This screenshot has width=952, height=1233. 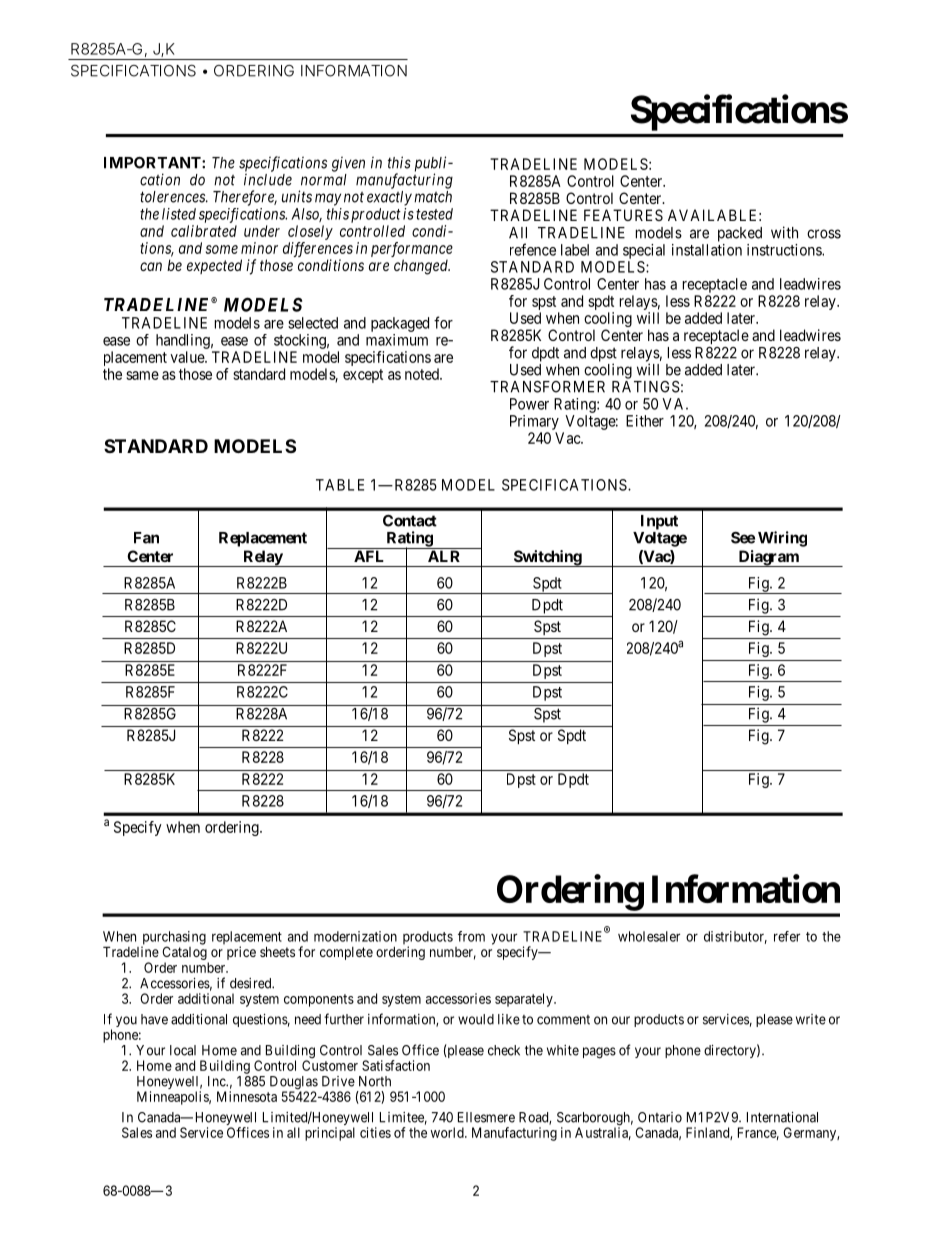 What do you see at coordinates (534, 422) in the screenshot?
I see `Primary` at bounding box center [534, 422].
